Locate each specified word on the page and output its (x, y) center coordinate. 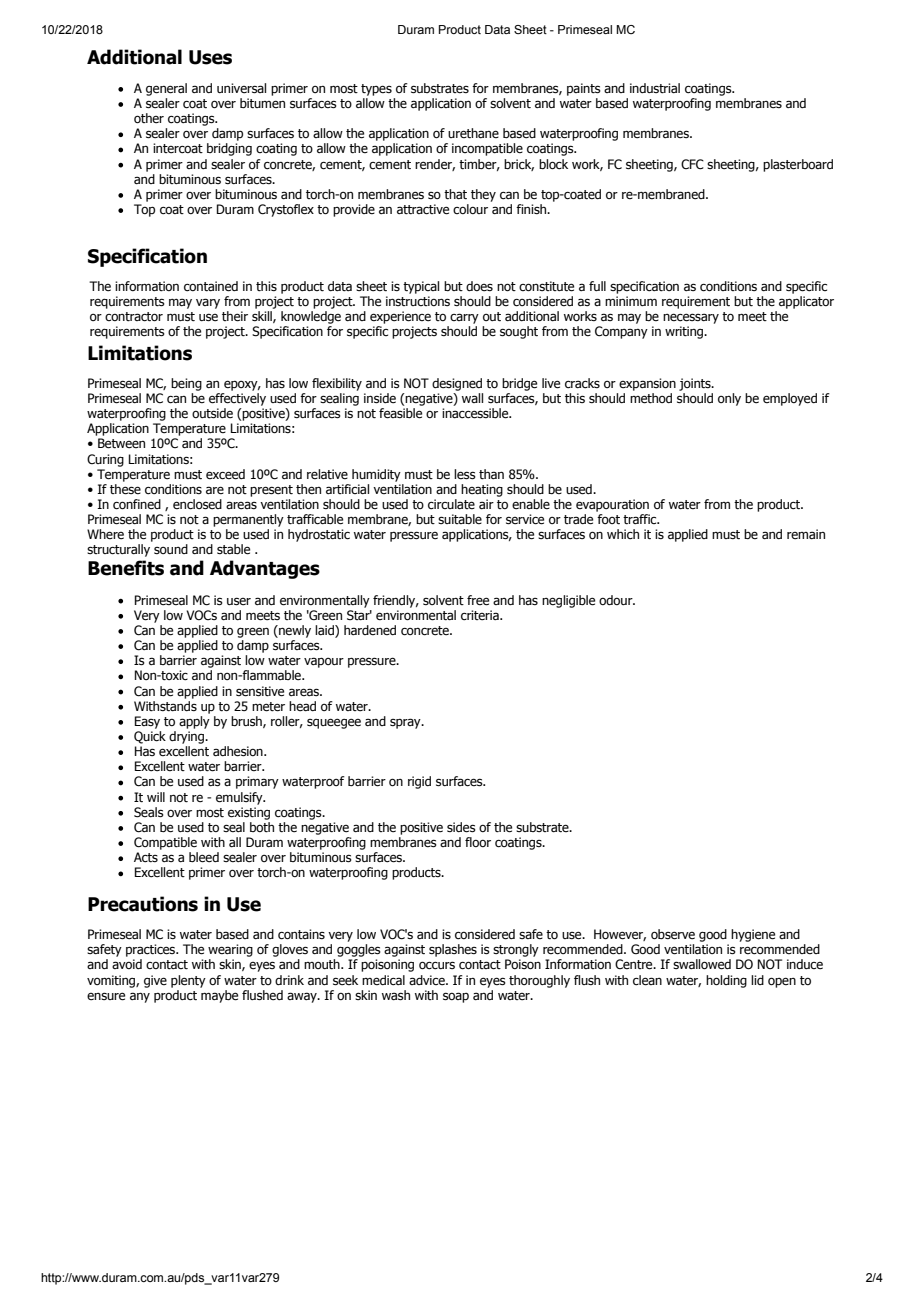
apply (194, 721)
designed (457, 384)
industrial (655, 88)
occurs (437, 965)
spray (406, 723)
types (376, 90)
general (166, 89)
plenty (188, 981)
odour (617, 600)
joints (696, 384)
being (186, 384)
